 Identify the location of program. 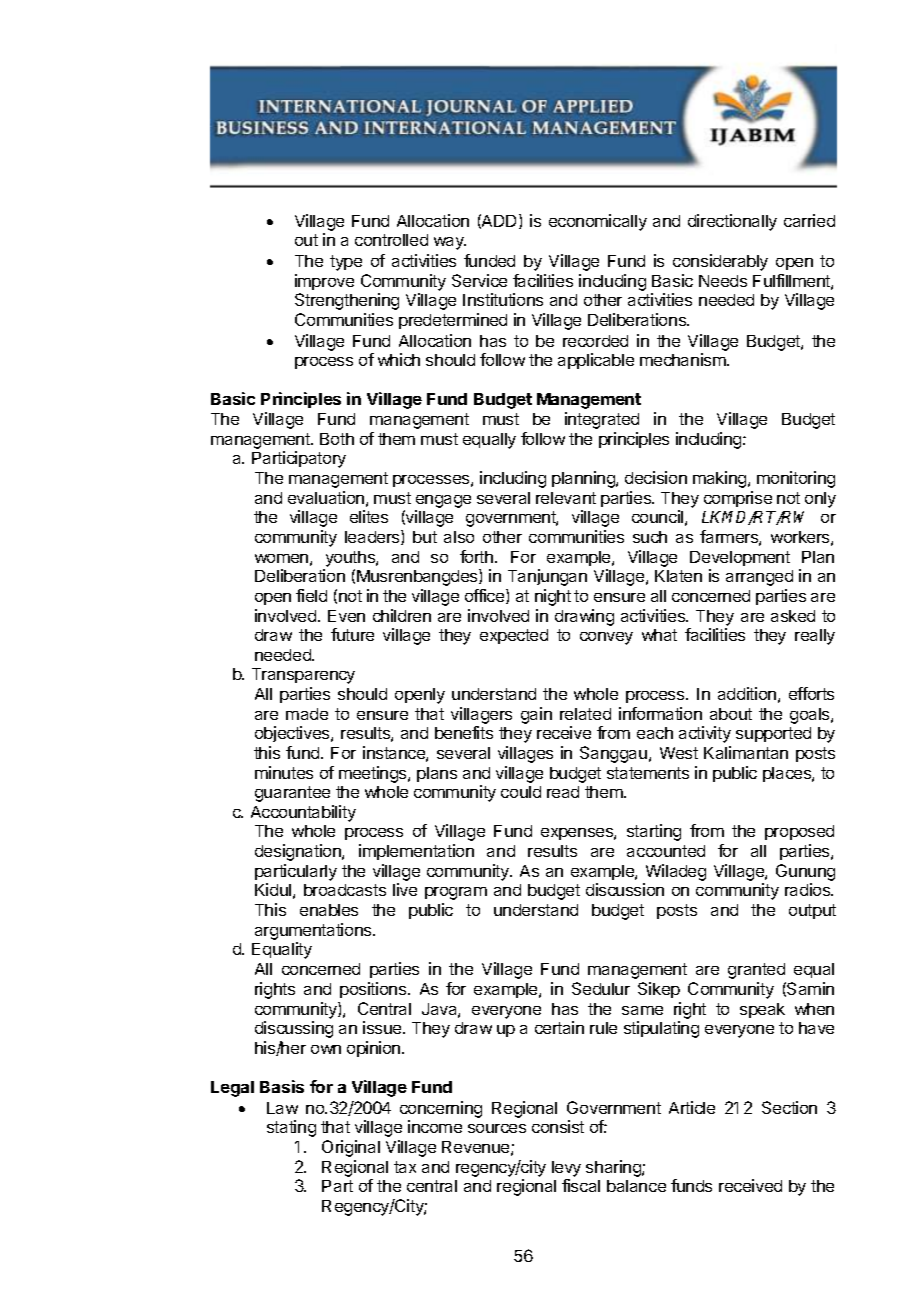
(456, 893).
